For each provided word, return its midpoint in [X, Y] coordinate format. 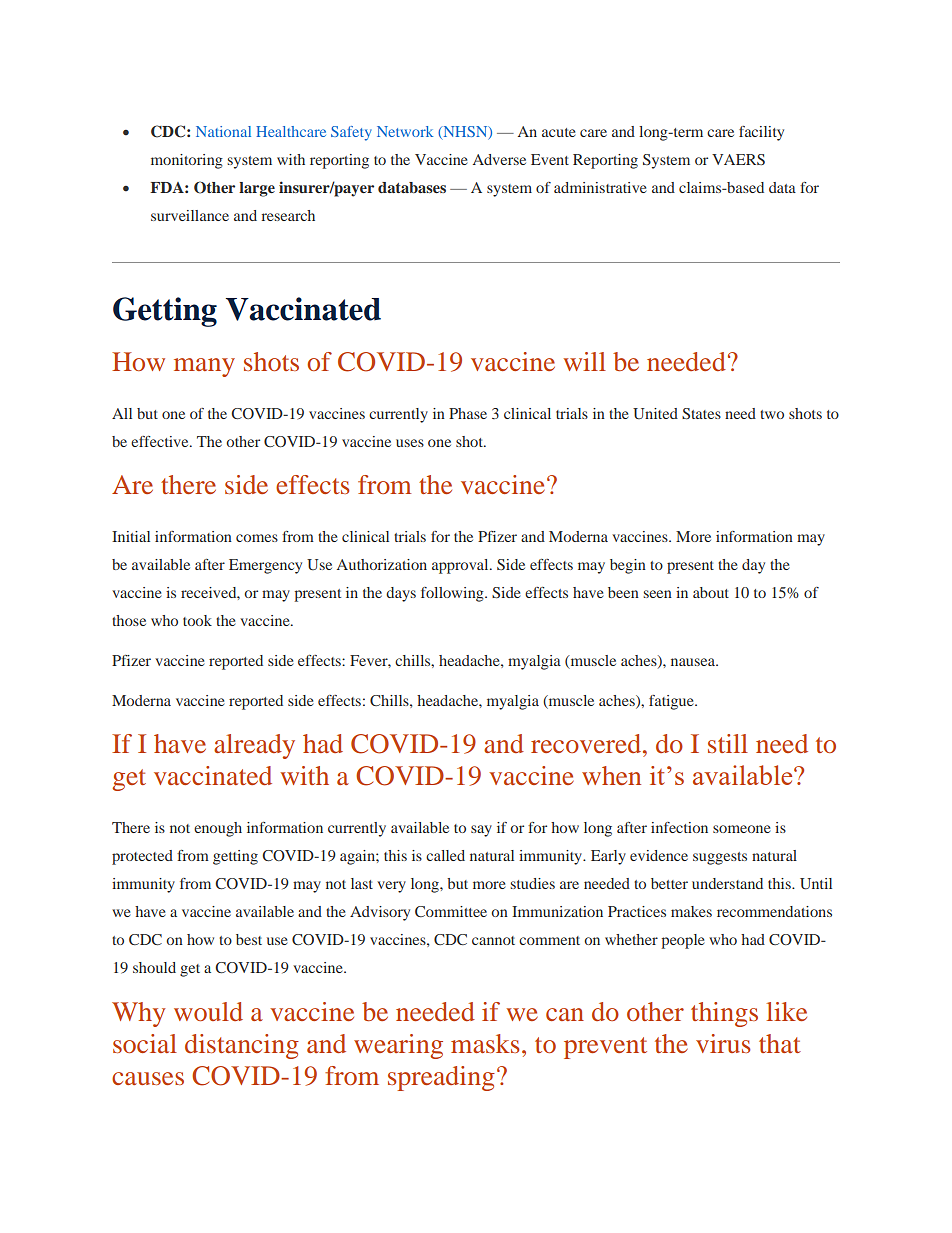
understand [727, 883]
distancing [242, 1046]
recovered [587, 743]
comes [257, 538]
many [204, 367]
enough [218, 829]
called [445, 855]
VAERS [738, 159]
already [254, 746]
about [711, 592]
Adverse [499, 159]
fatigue [672, 702]
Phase [468, 413]
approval [461, 566]
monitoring [187, 161]
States [701, 413]
